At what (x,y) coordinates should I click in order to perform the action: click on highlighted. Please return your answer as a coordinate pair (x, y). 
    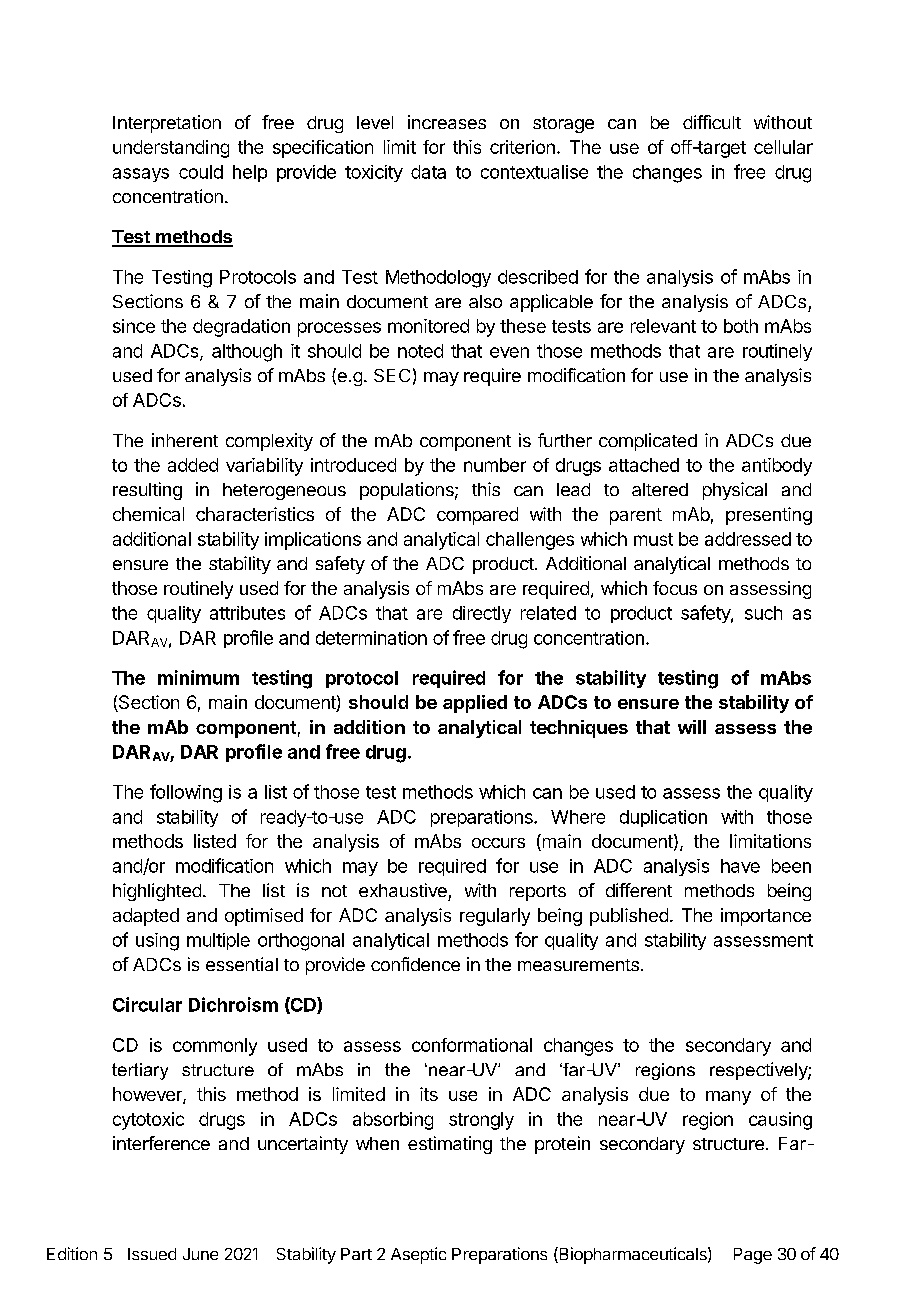
    Looking at the image, I should click on (157, 892).
